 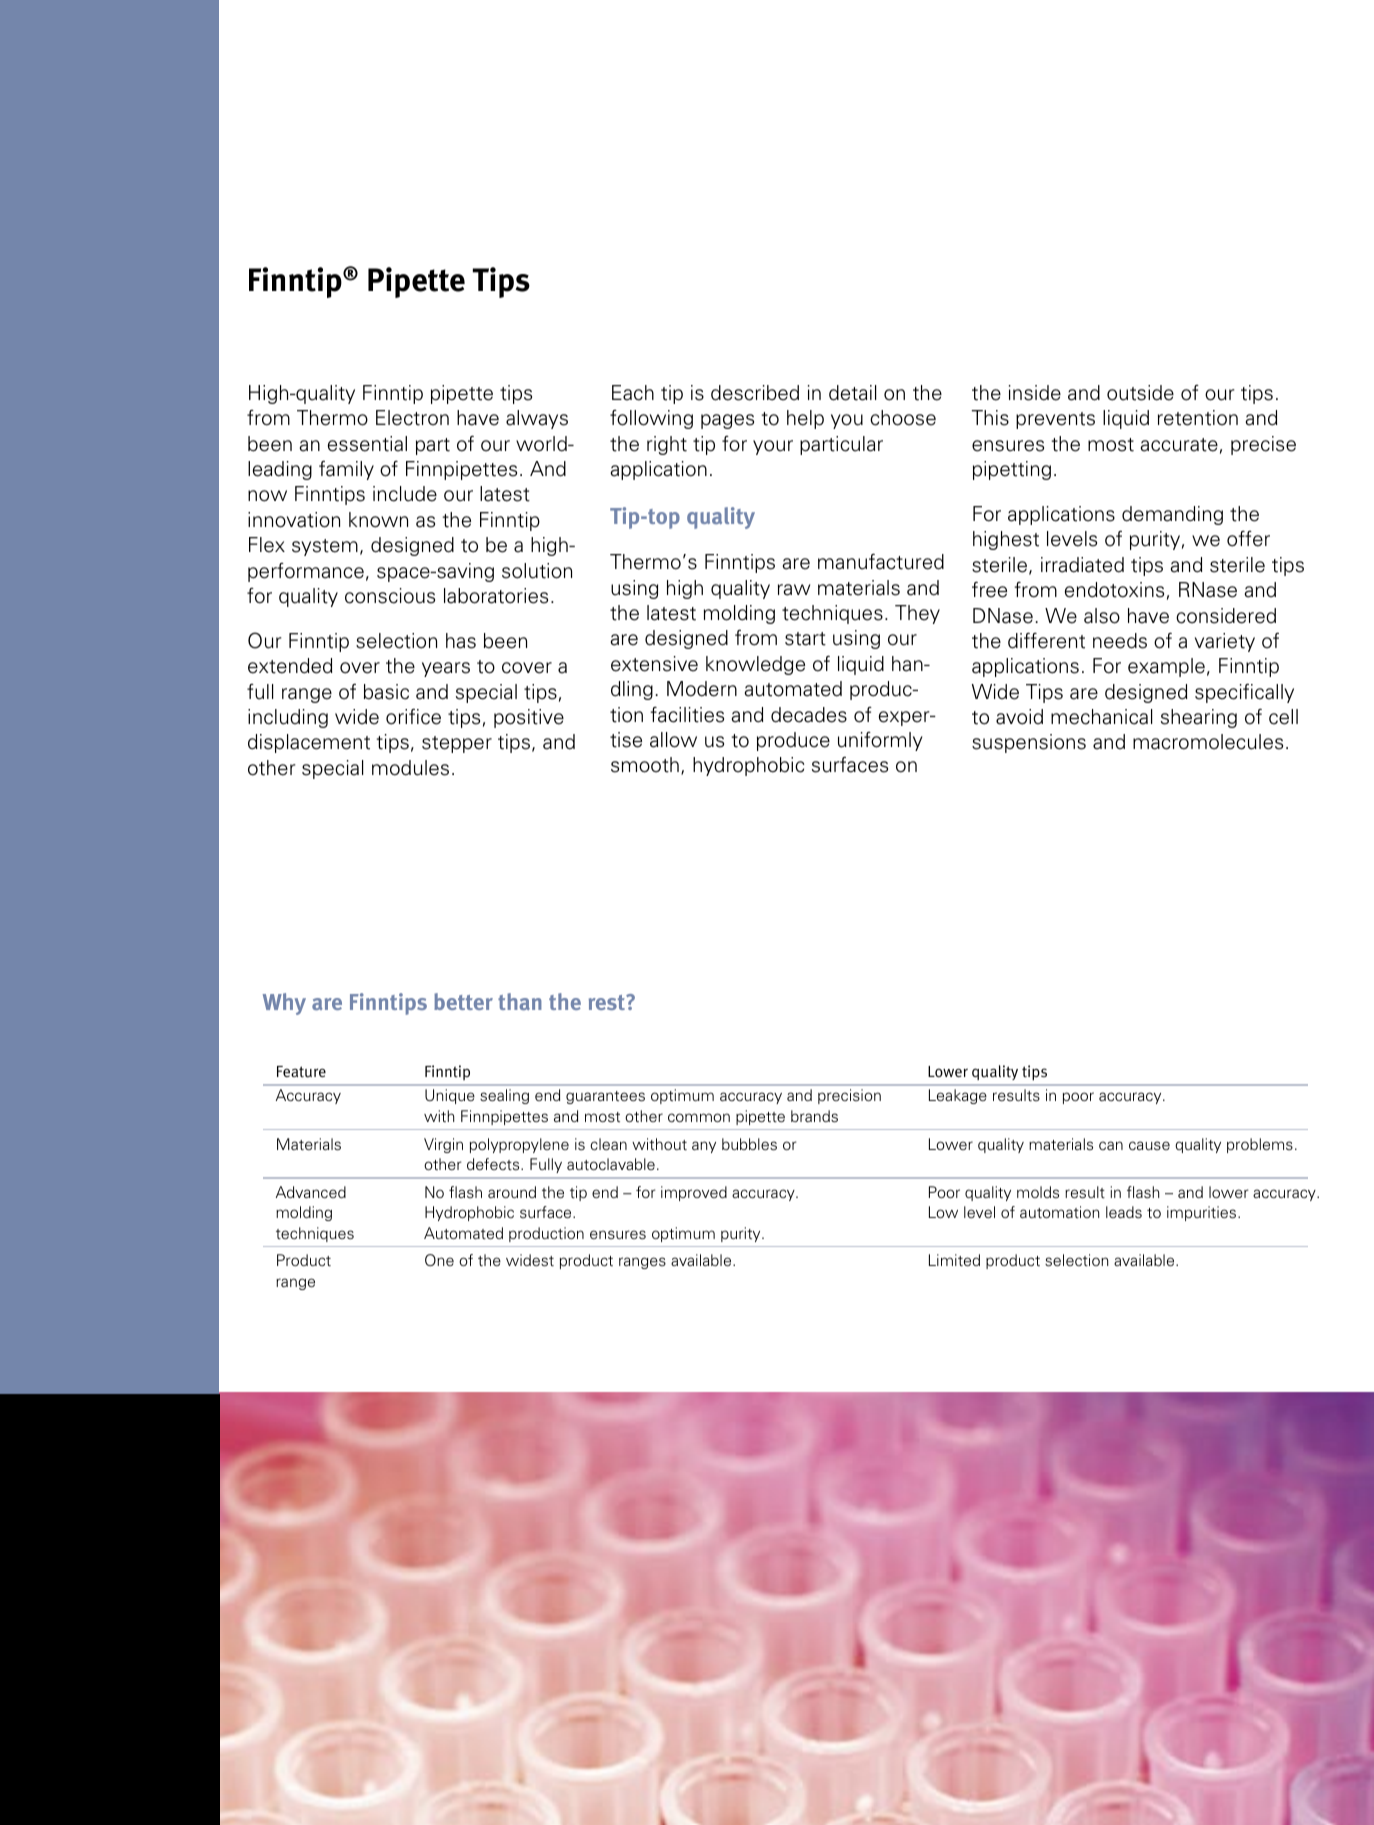 I want to click on accurate, so click(x=1179, y=445).
